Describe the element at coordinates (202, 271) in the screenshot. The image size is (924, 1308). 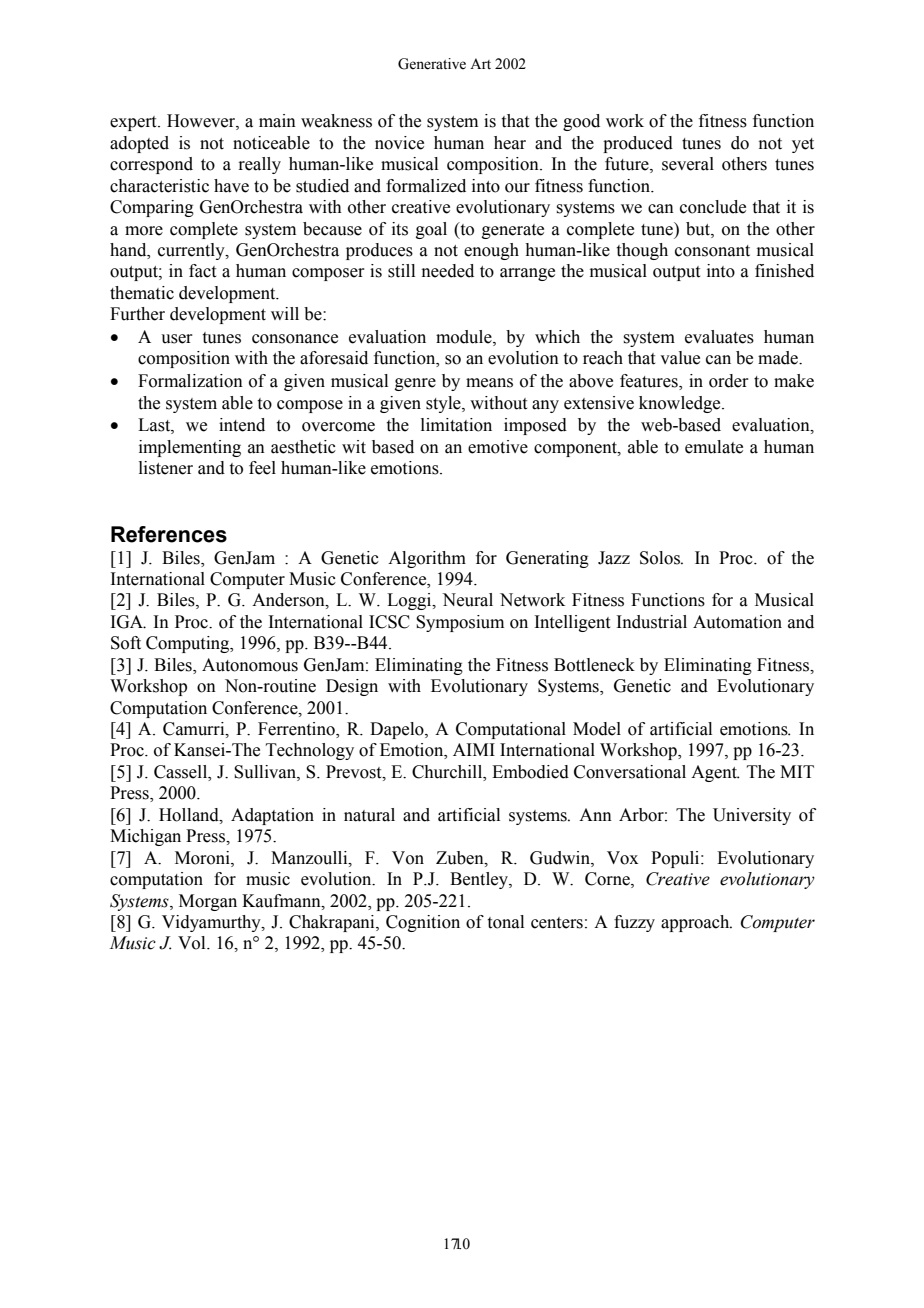
I see `fact` at that location.
